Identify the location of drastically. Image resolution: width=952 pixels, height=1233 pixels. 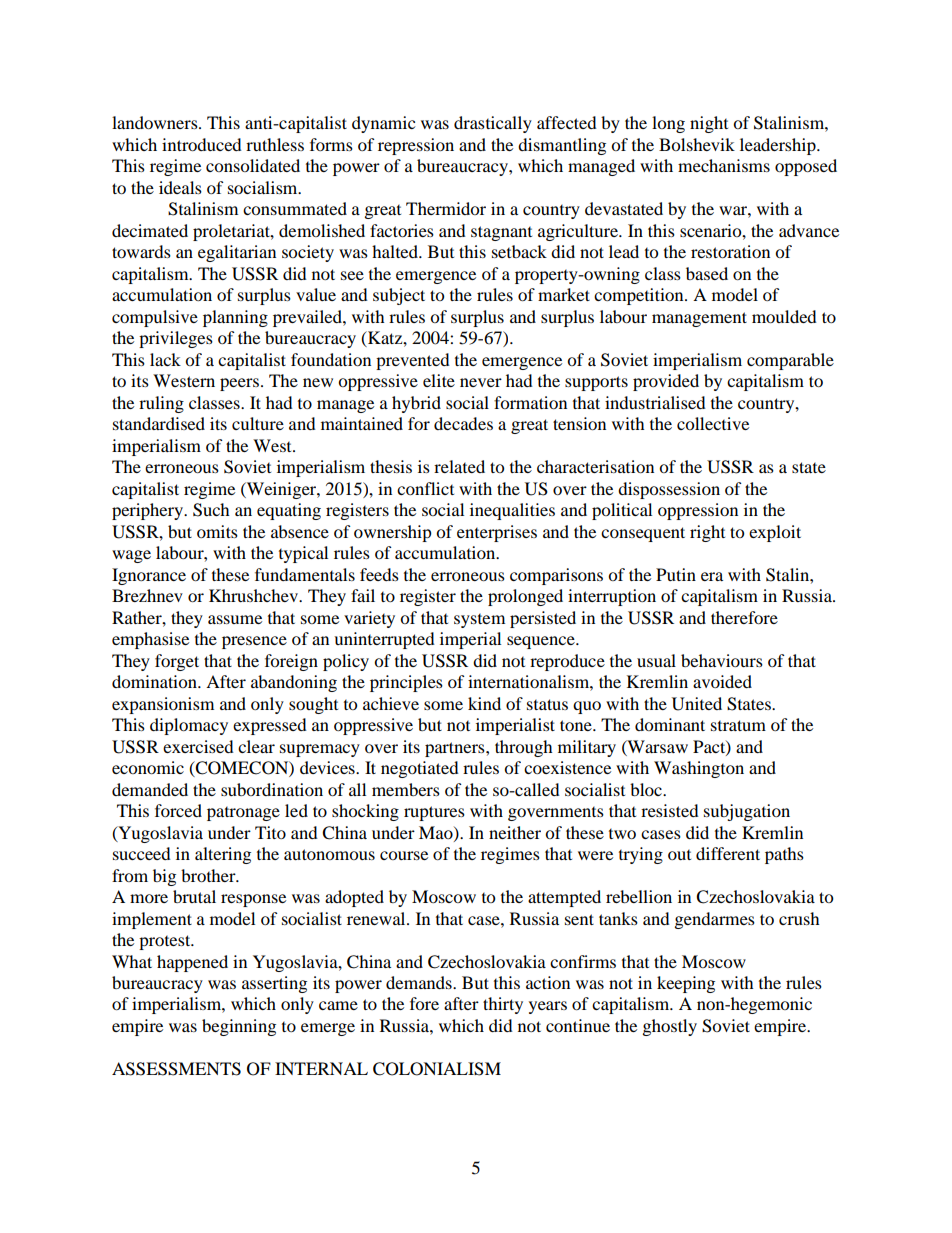
(493, 124).
